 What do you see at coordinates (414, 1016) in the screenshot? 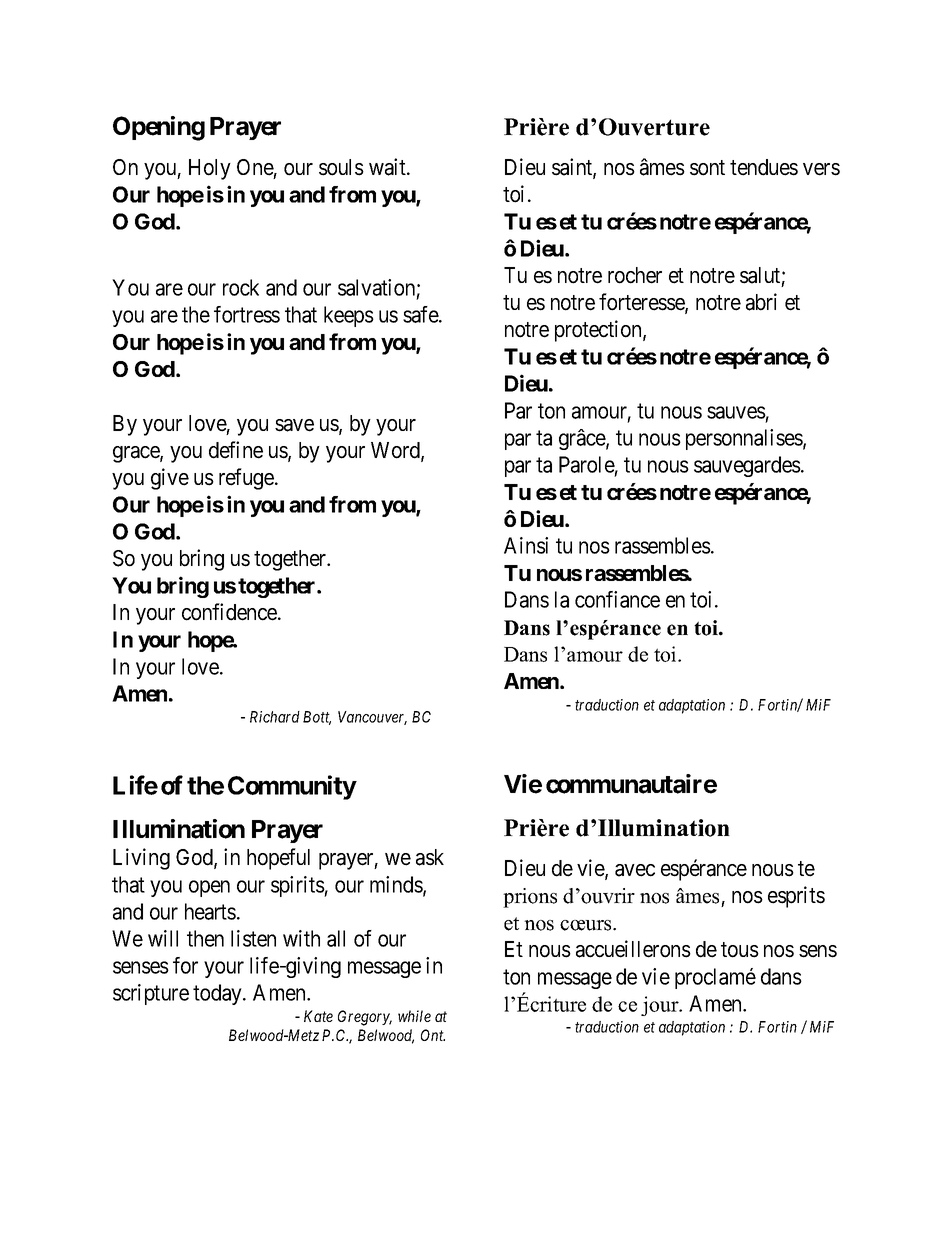
I see `while` at bounding box center [414, 1016].
